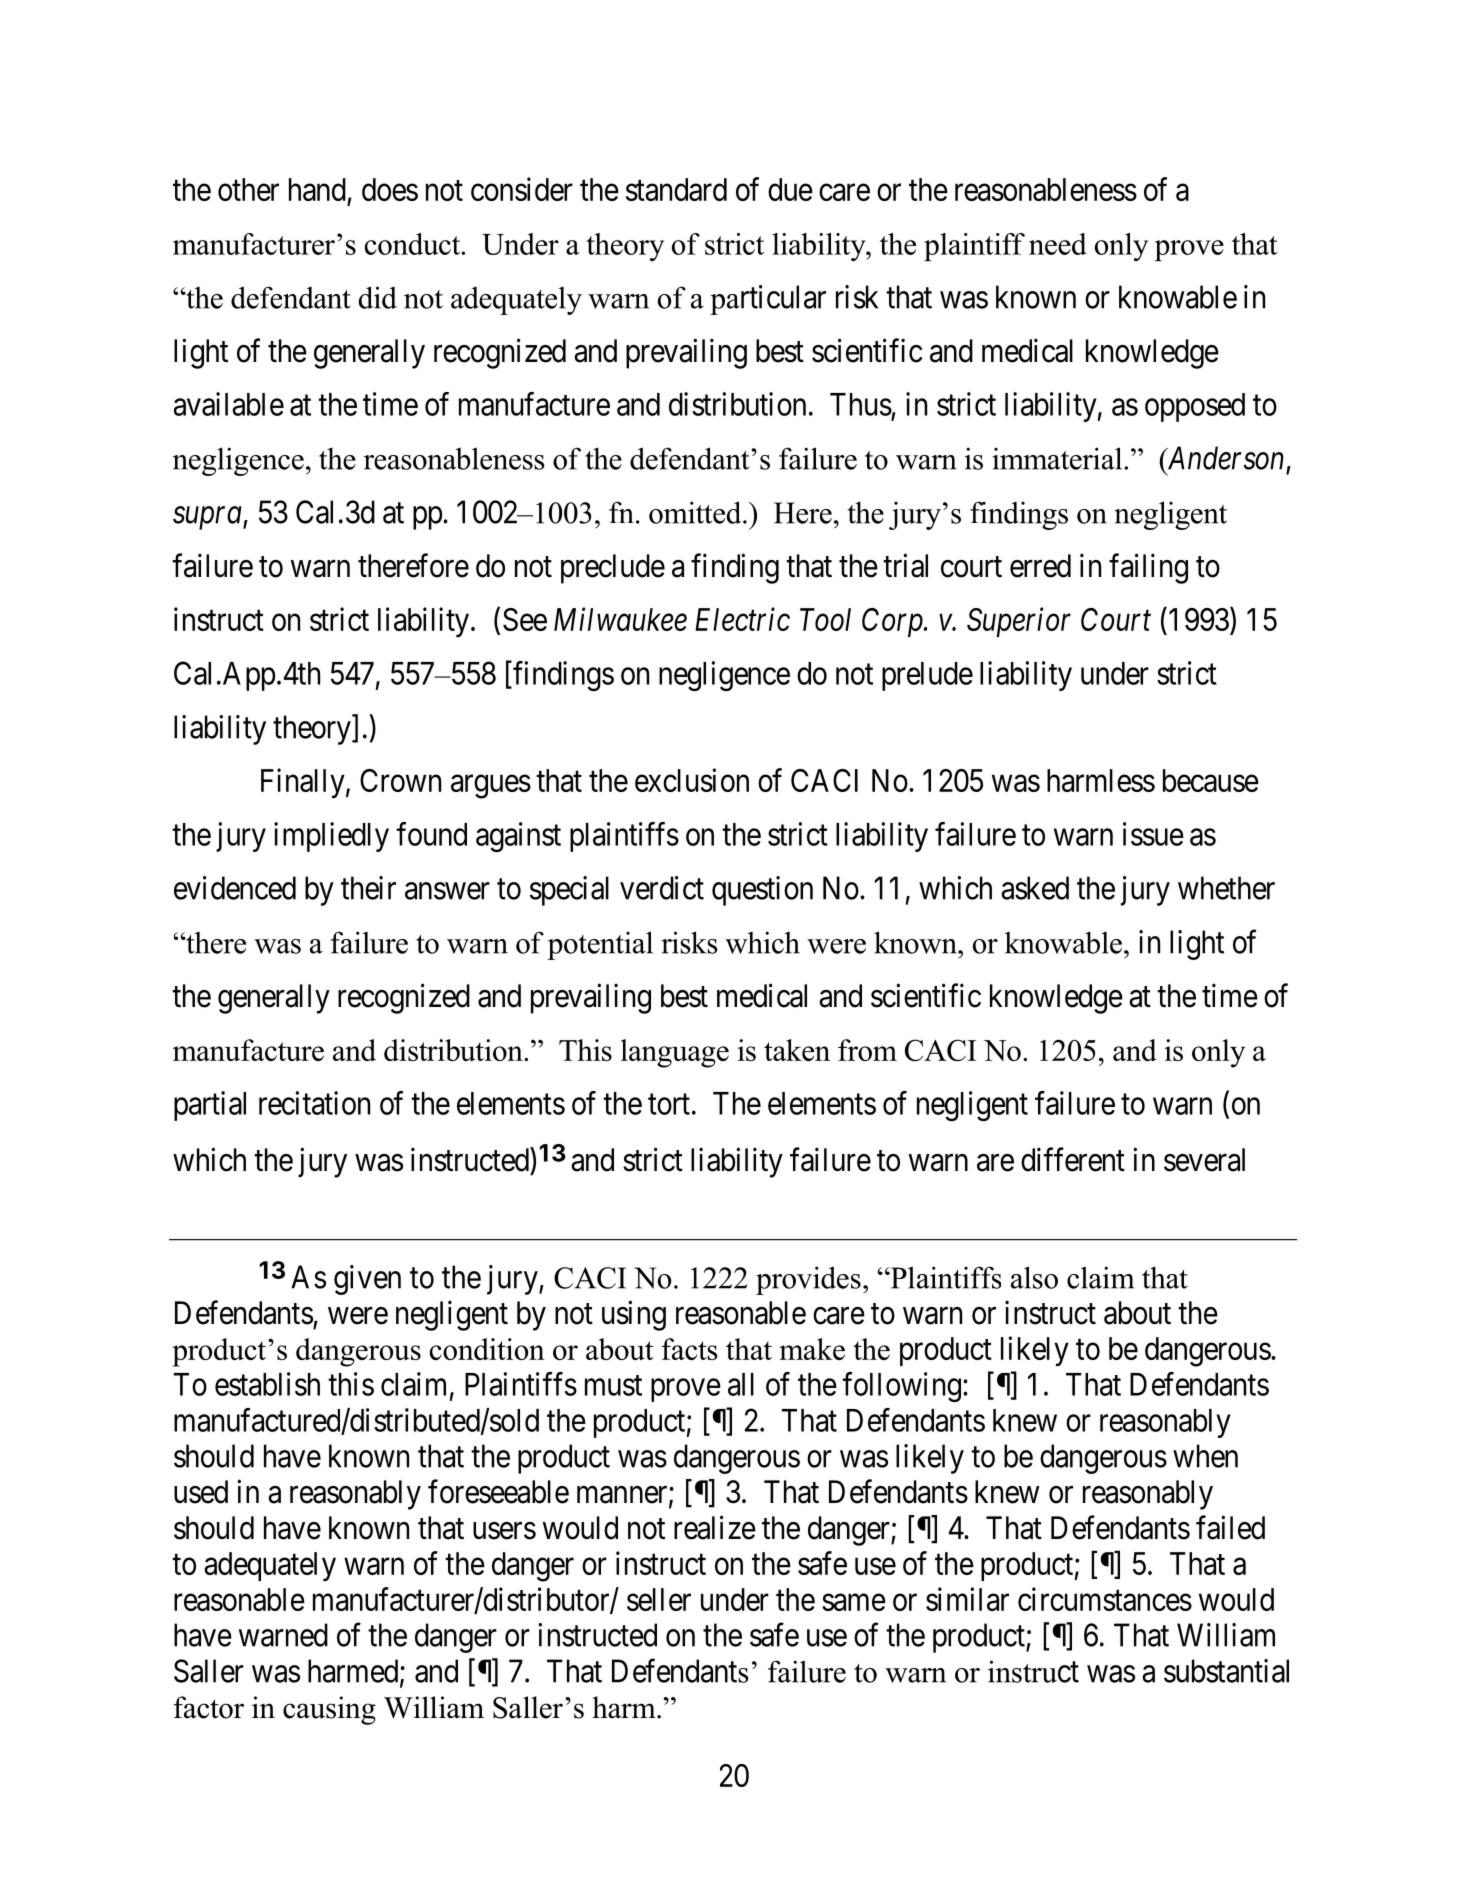  Describe the element at coordinates (1035, 888) in the page. I see `asked` at that location.
